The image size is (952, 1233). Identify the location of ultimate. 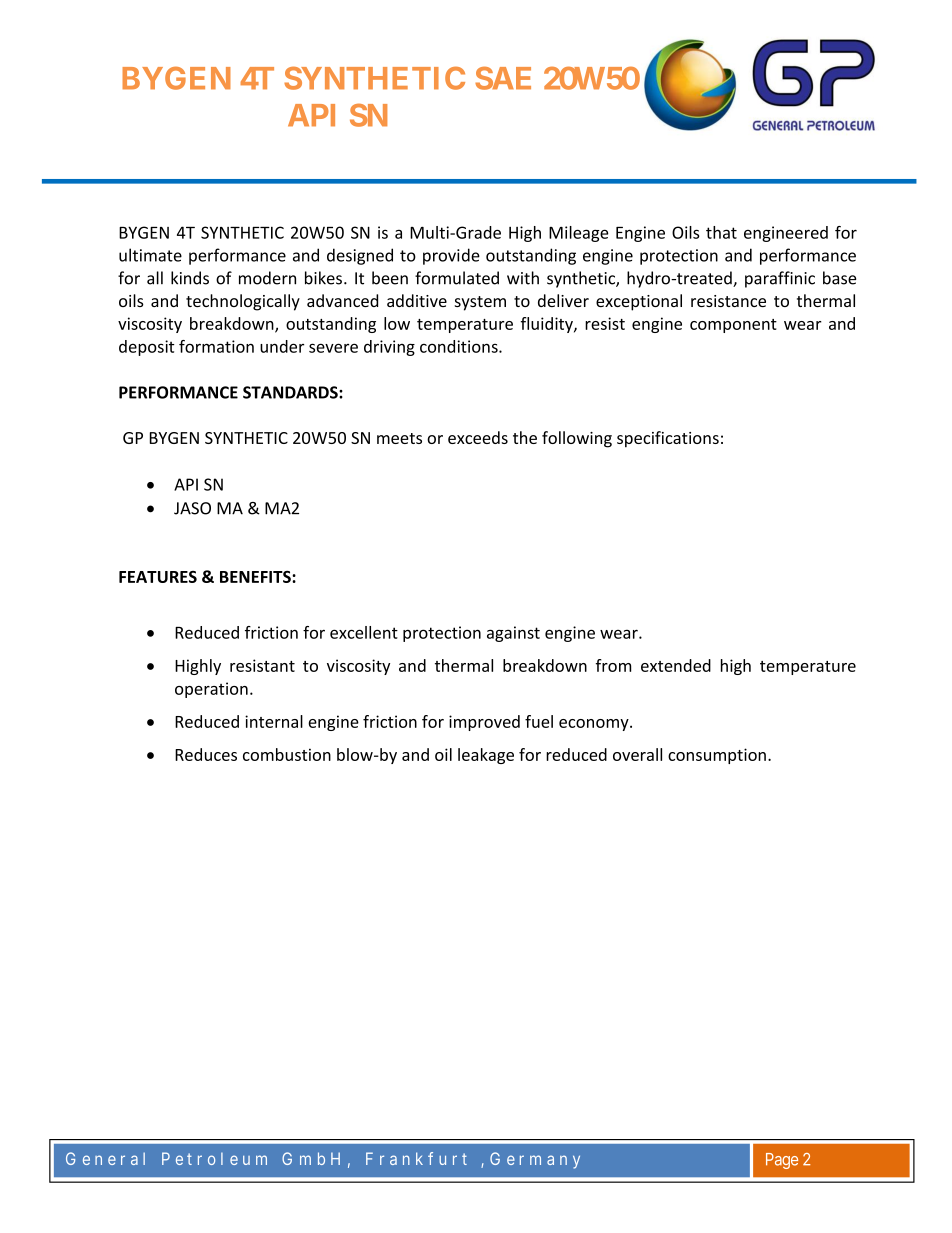
(150, 255).
